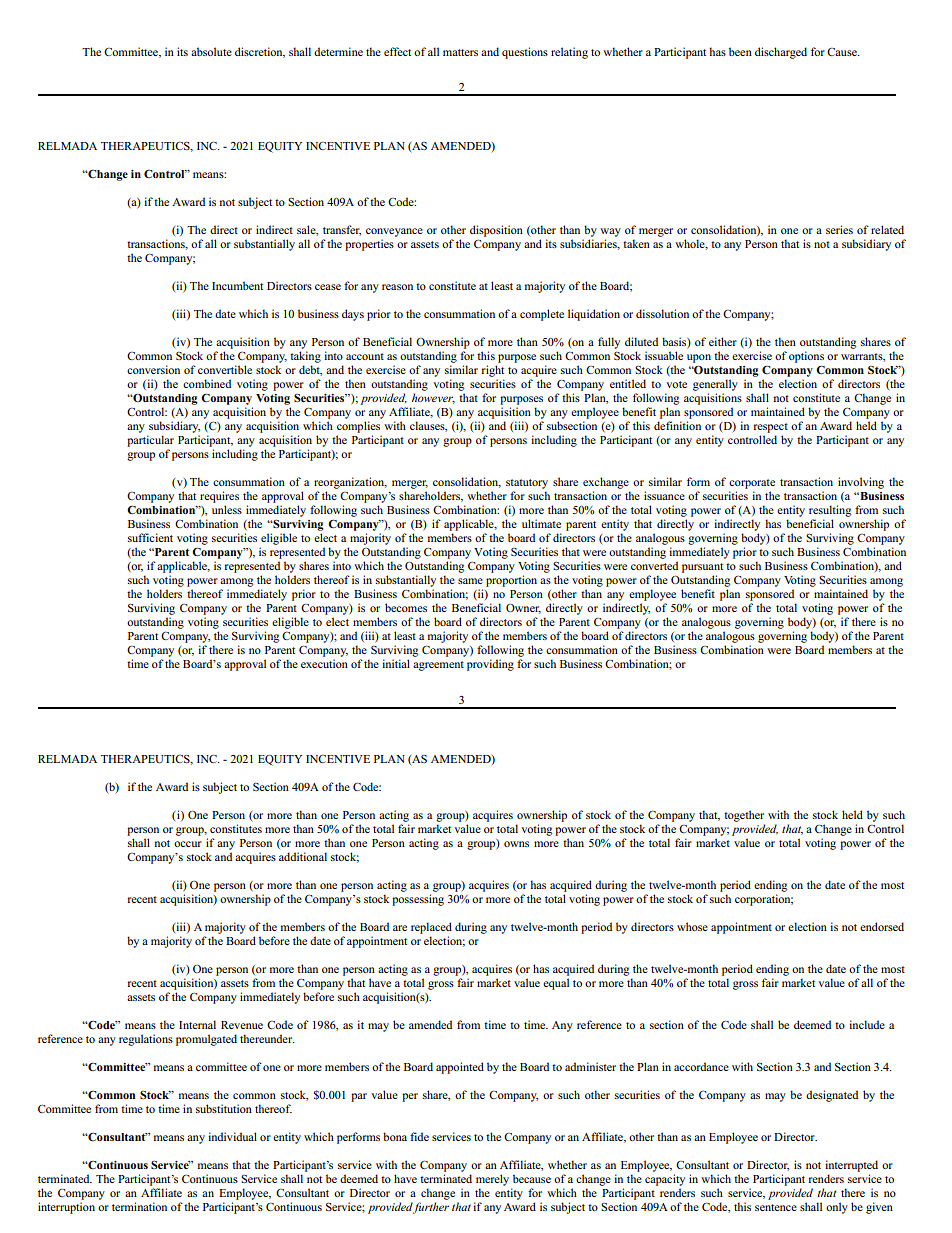 The width and height of the page is (952, 1233). What do you see at coordinates (781, 53) in the page?
I see `discharged` at bounding box center [781, 53].
